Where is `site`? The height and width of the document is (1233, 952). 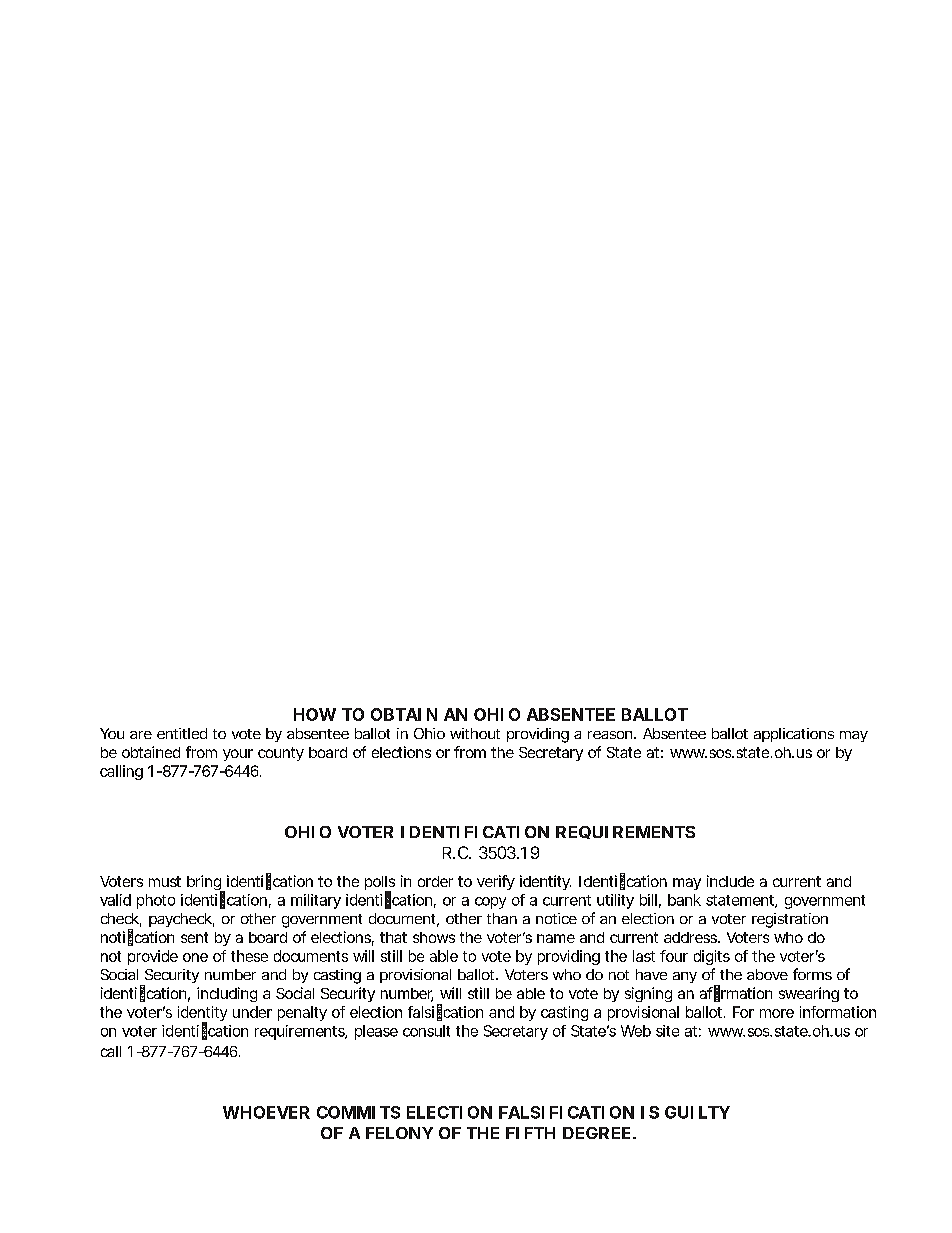 site is located at coordinates (667, 1031).
